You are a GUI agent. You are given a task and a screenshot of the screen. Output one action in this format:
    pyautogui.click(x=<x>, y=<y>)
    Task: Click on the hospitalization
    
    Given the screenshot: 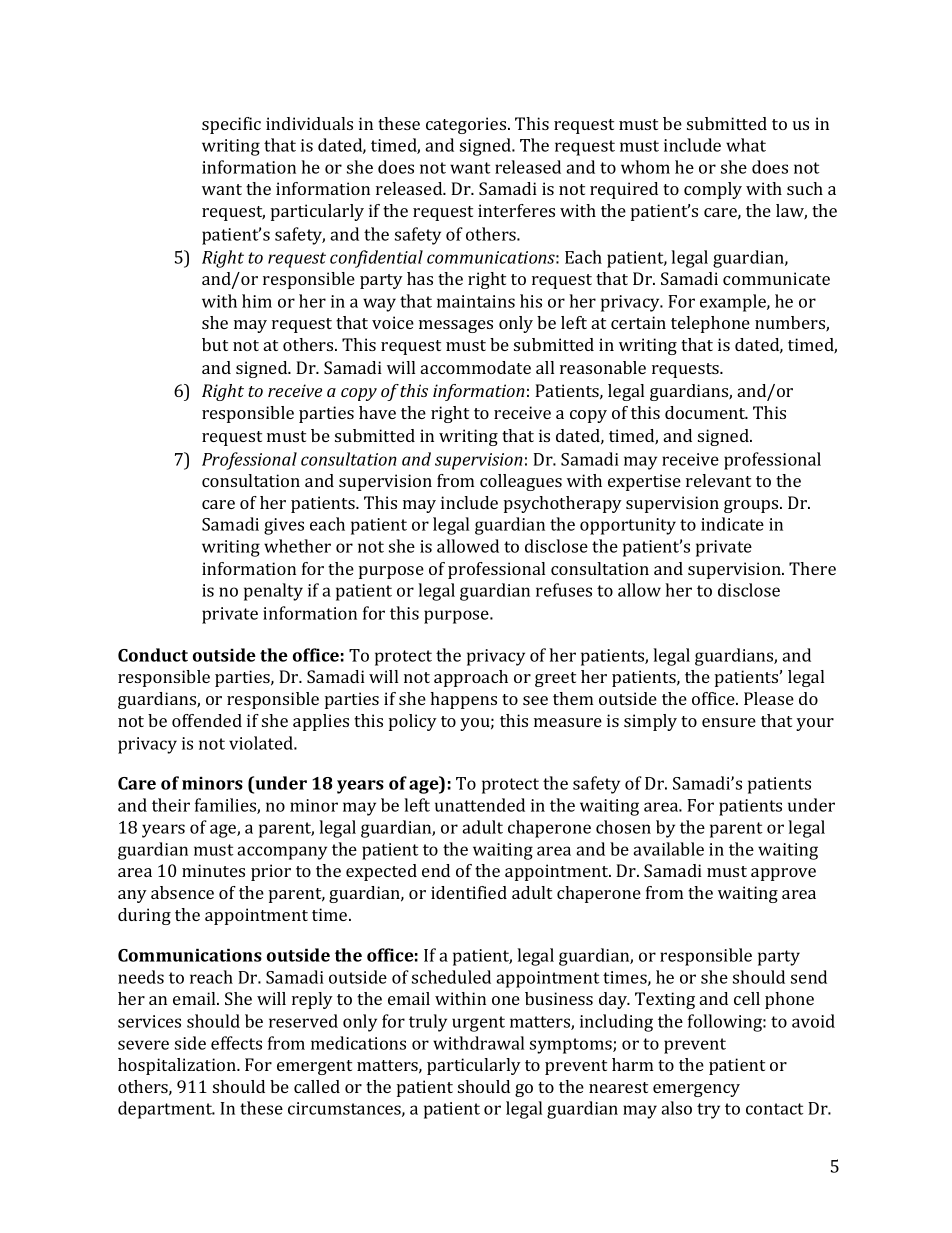 What is the action you would take?
    pyautogui.click(x=178, y=1066)
